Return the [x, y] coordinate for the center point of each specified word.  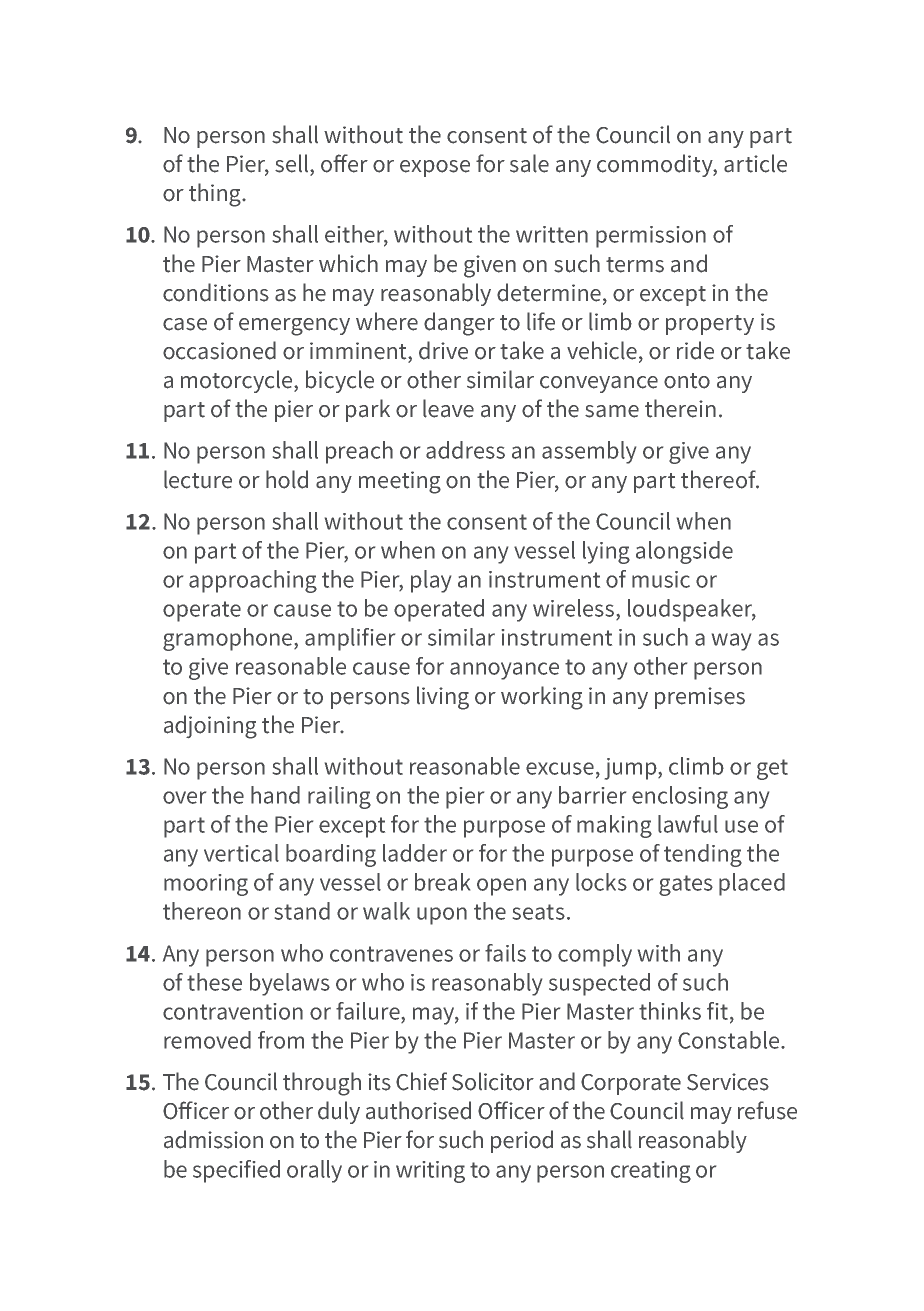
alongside [684, 552]
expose [435, 168]
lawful [688, 824]
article [755, 163]
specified [236, 1171]
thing [216, 195]
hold [287, 479]
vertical [241, 853]
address [465, 450]
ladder [415, 853]
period [522, 1141]
